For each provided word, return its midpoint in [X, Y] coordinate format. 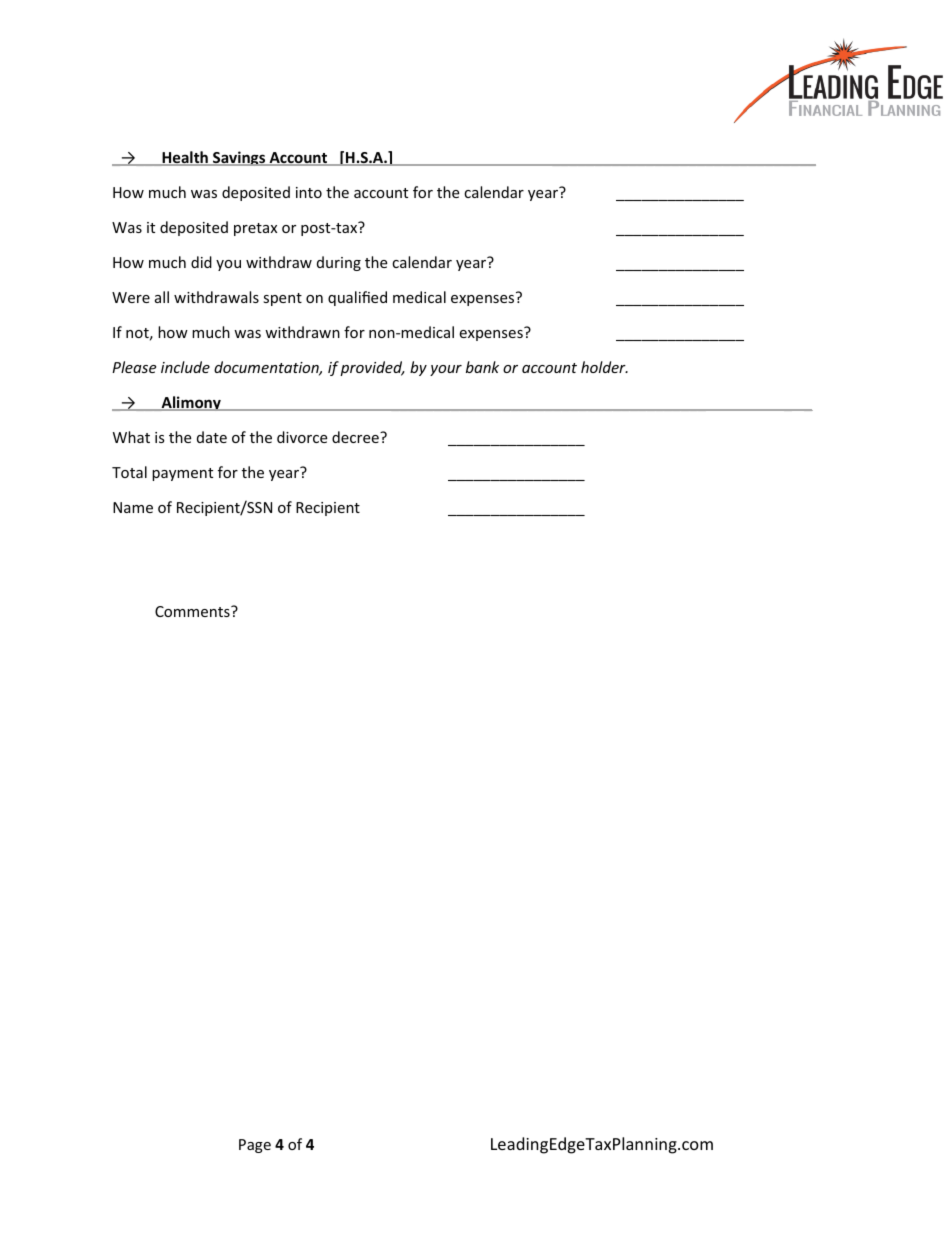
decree [356, 437]
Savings [239, 158]
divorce [302, 437]
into [309, 192]
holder [604, 367]
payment [182, 474]
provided [372, 368]
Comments [193, 611]
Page [255, 1146]
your [446, 370]
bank [482, 367]
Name [133, 507]
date [212, 437]
